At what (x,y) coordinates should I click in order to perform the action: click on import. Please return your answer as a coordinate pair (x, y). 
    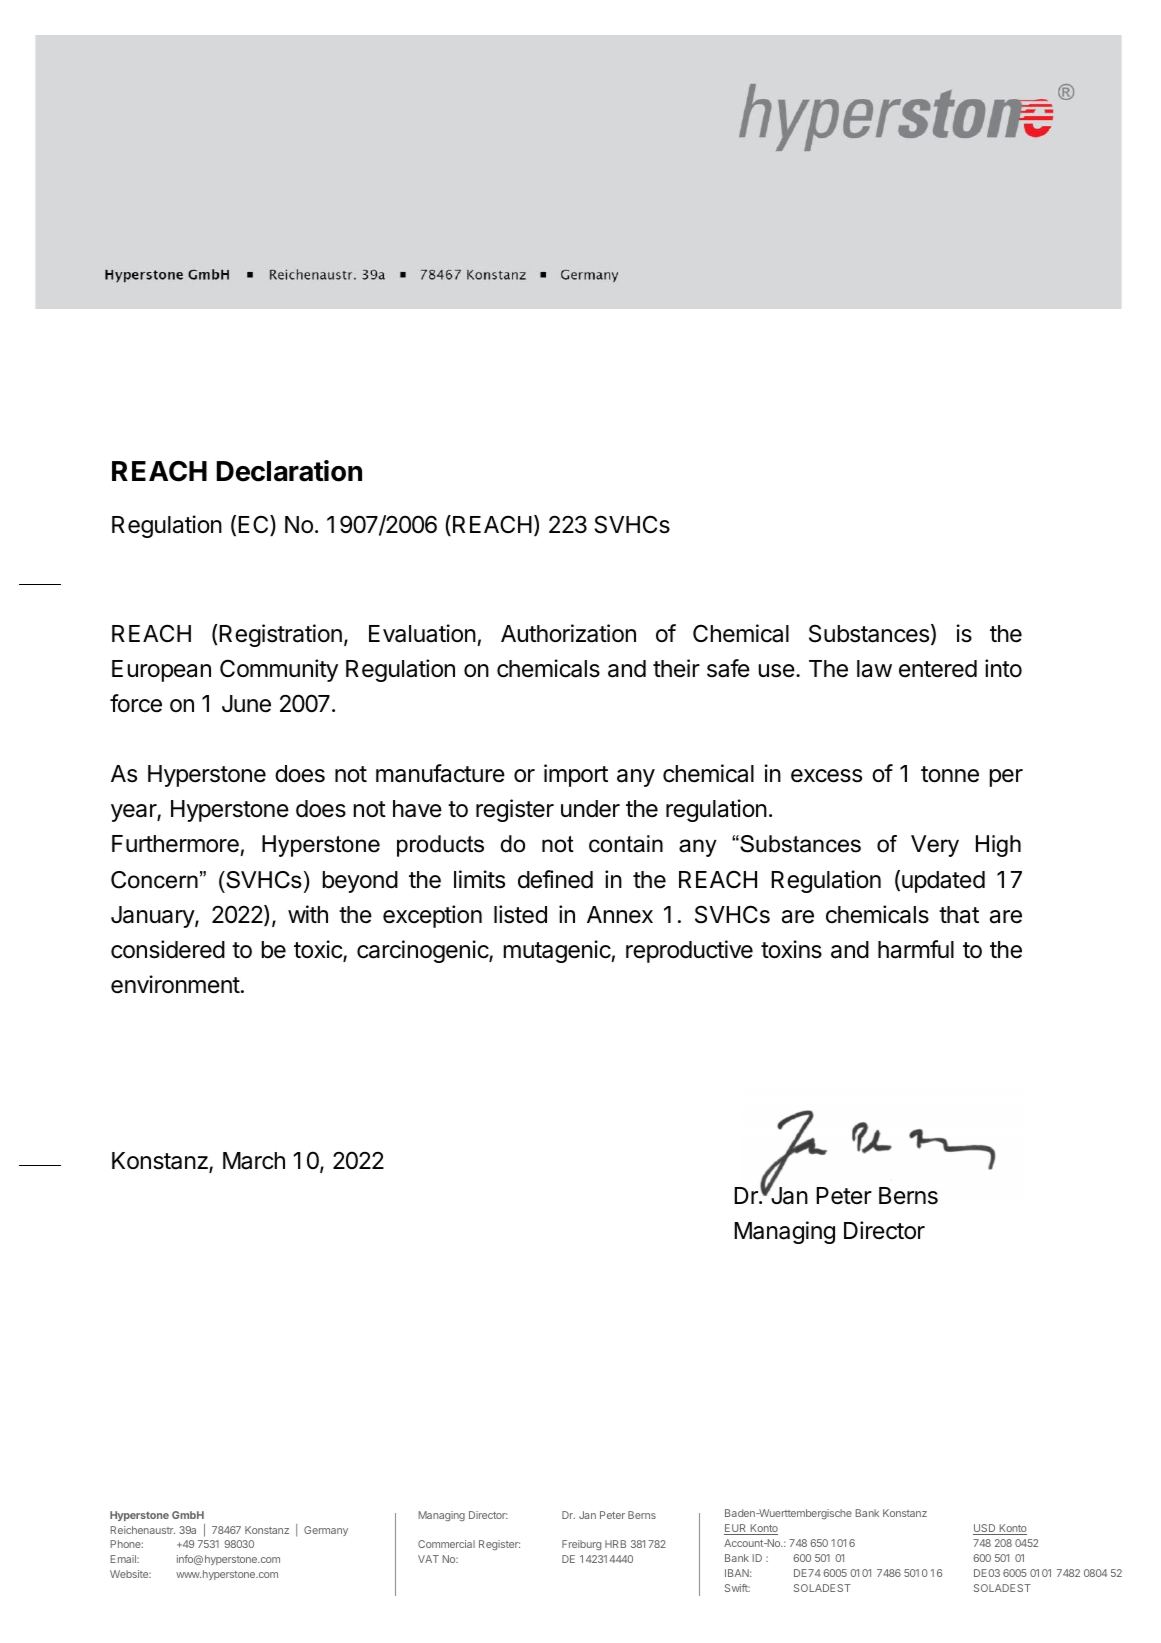
    Looking at the image, I should click on (576, 775).
